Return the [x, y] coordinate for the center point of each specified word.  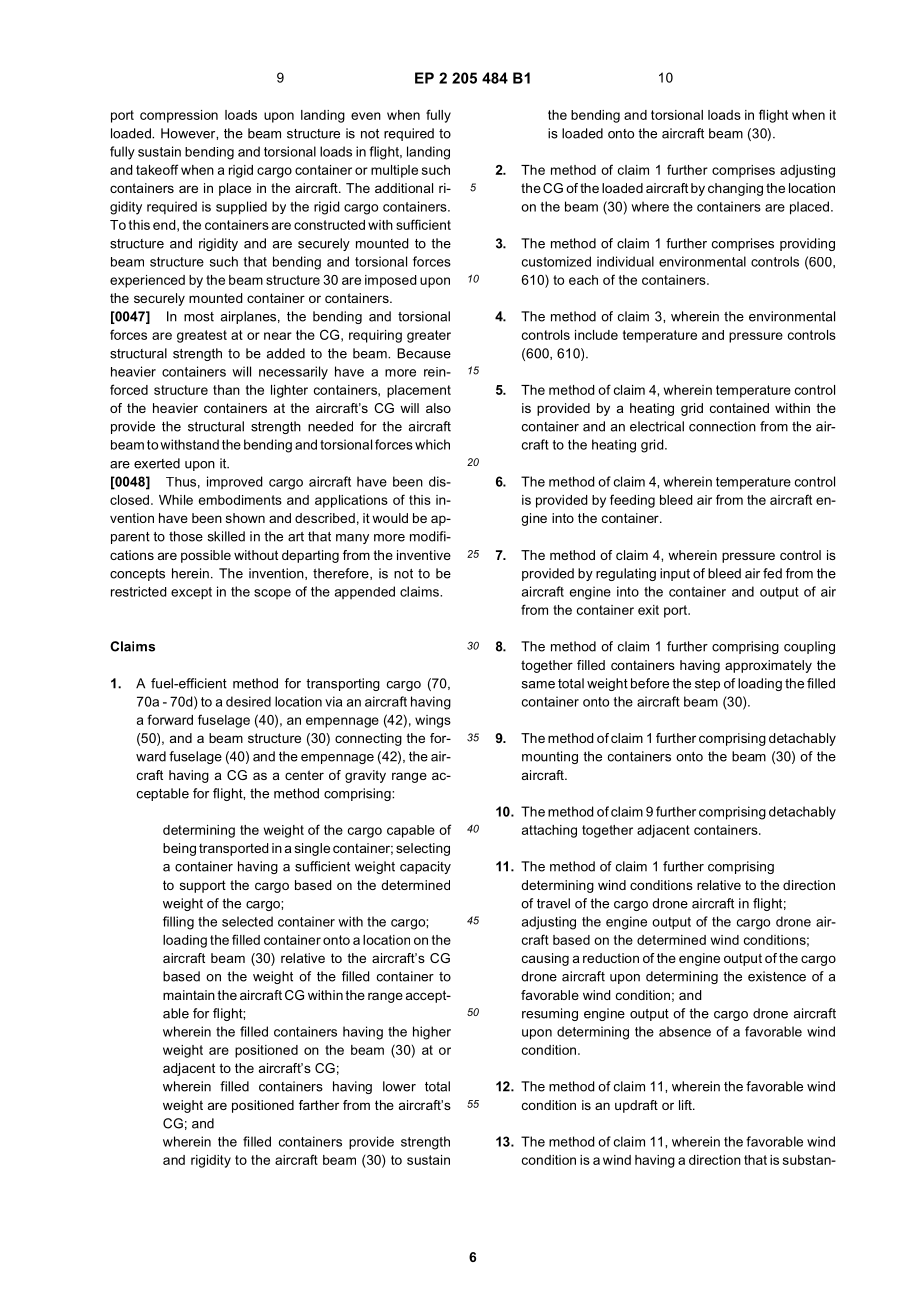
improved [235, 482]
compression [179, 116]
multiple [394, 171]
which [432, 444]
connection [722, 426]
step [707, 685]
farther [319, 1105]
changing [735, 189]
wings [433, 721]
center [304, 775]
